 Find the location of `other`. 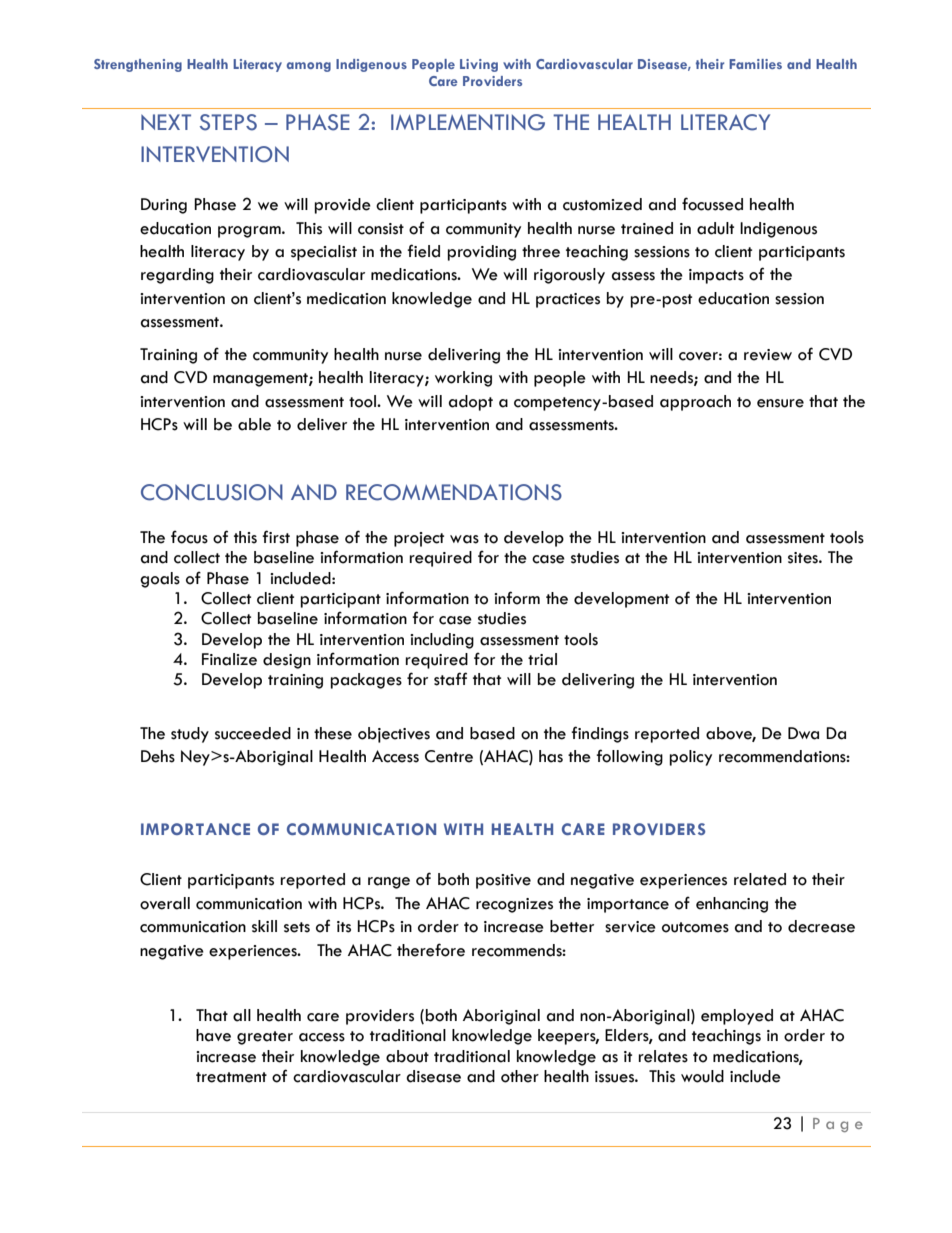

other is located at coordinates (520, 1076).
